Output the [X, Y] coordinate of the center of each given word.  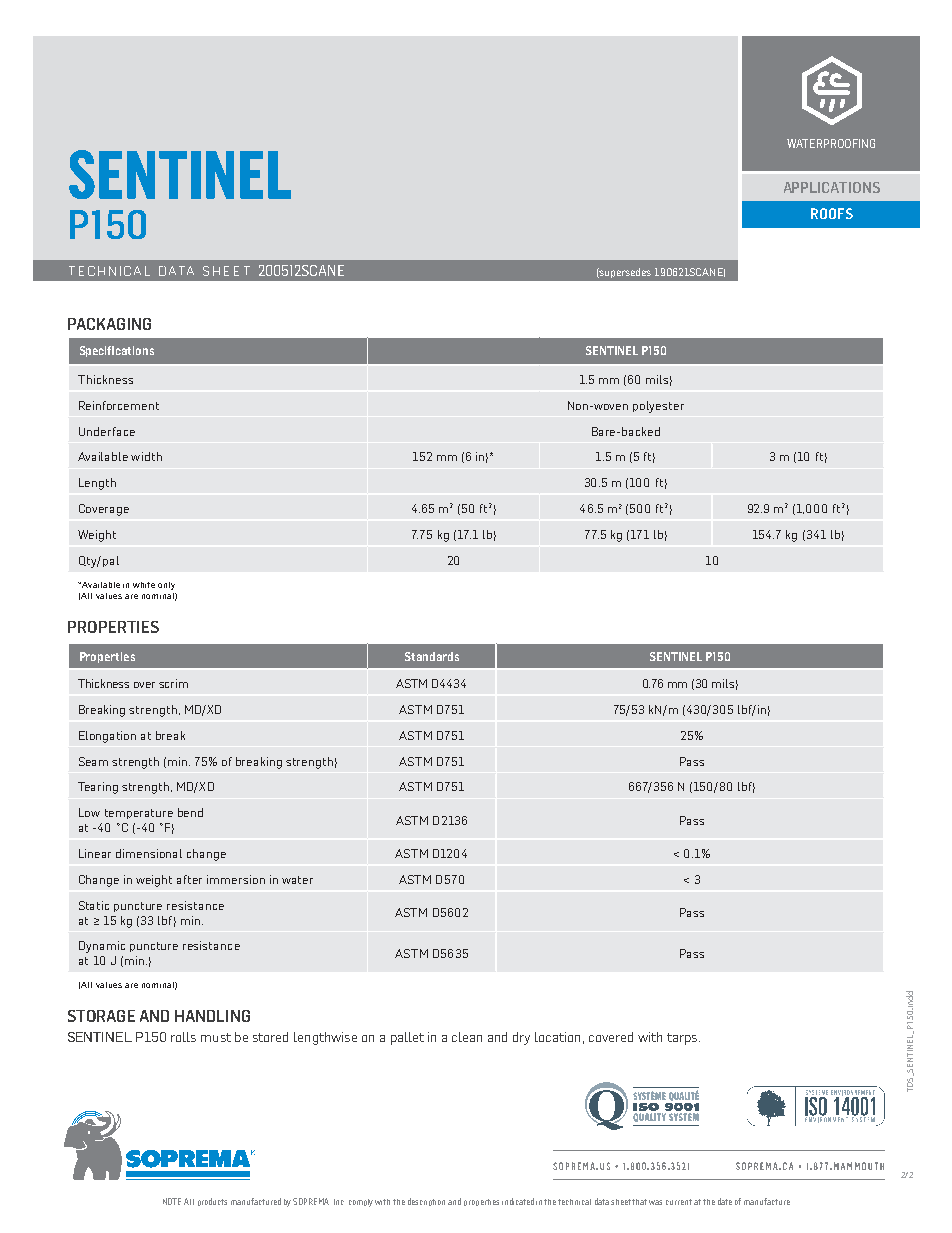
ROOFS [832, 213]
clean [467, 1037]
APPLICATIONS [832, 187]
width [146, 456]
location [557, 1037]
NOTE [172, 1201]
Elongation [107, 737]
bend [190, 812]
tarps [683, 1039]
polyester [658, 407]
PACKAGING [109, 324]
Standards [432, 656]
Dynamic [102, 947]
